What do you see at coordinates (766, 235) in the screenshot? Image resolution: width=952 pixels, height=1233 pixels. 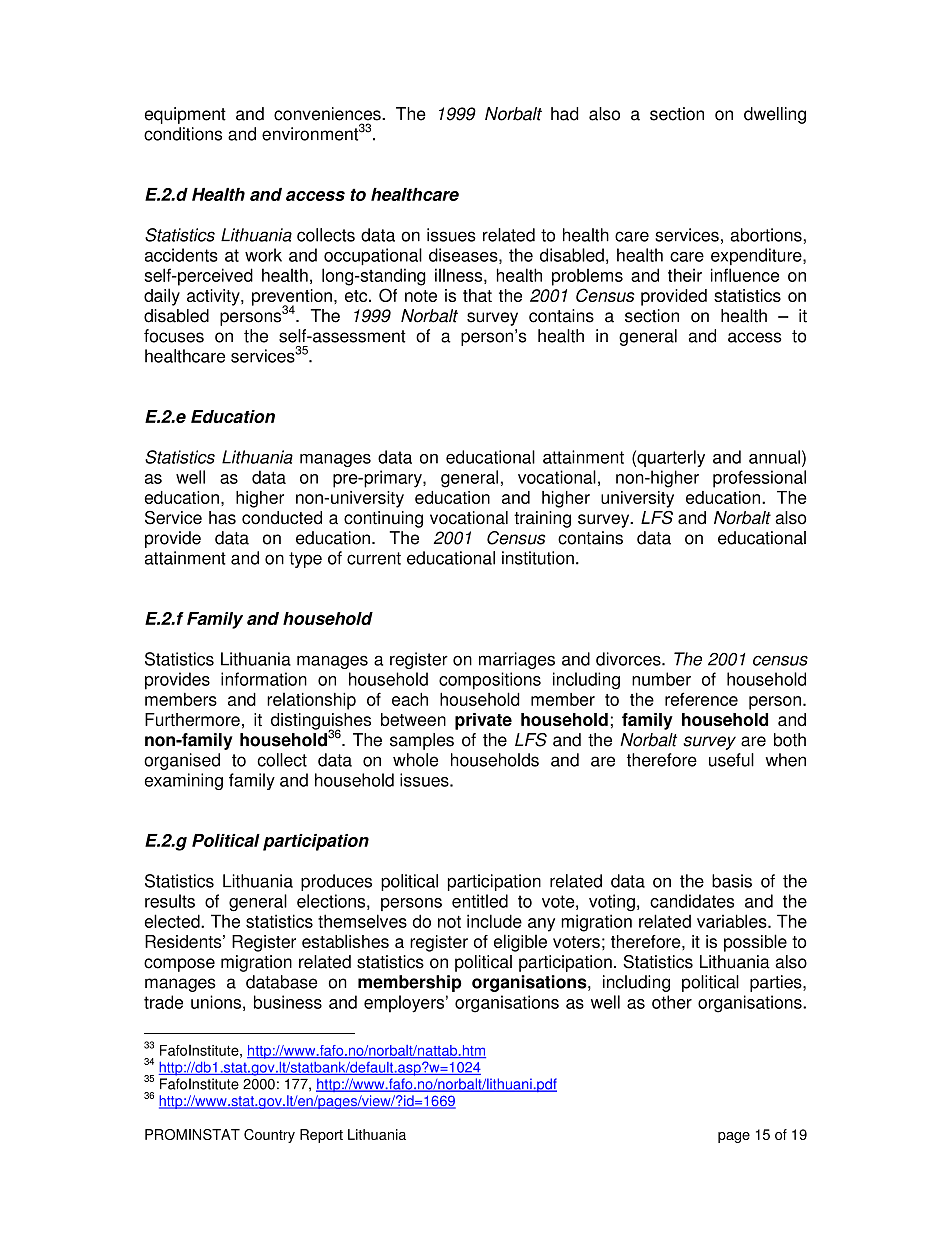 I see `abortions` at bounding box center [766, 235].
